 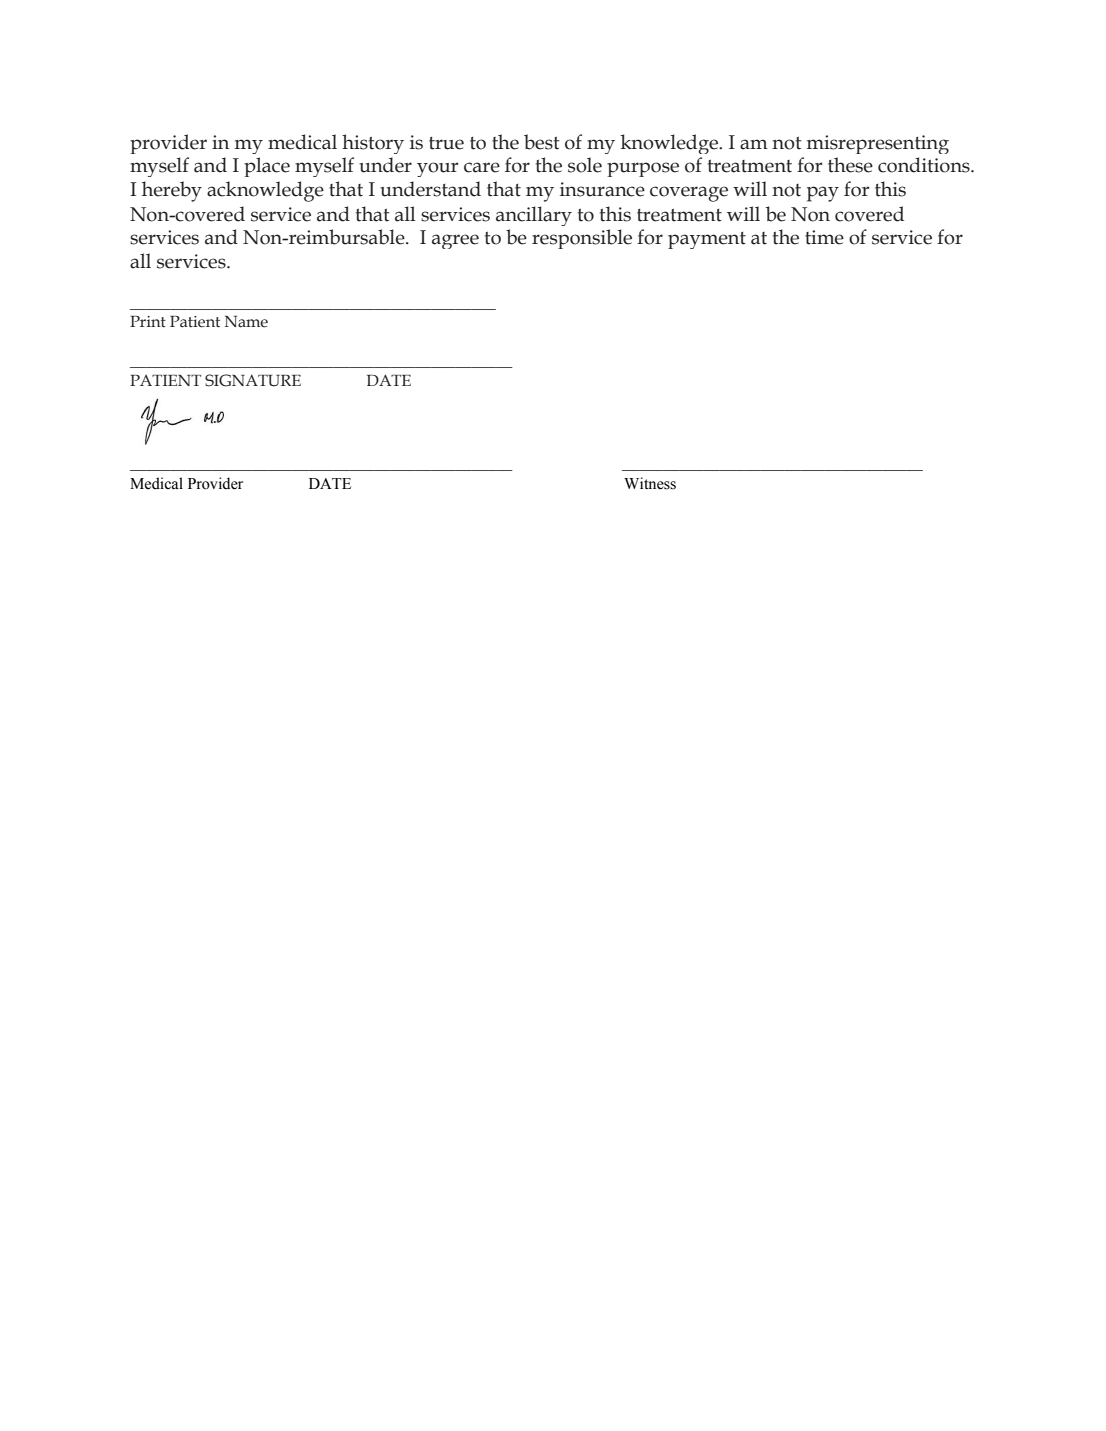 What do you see at coordinates (437, 169) in the page?
I see `your` at bounding box center [437, 169].
